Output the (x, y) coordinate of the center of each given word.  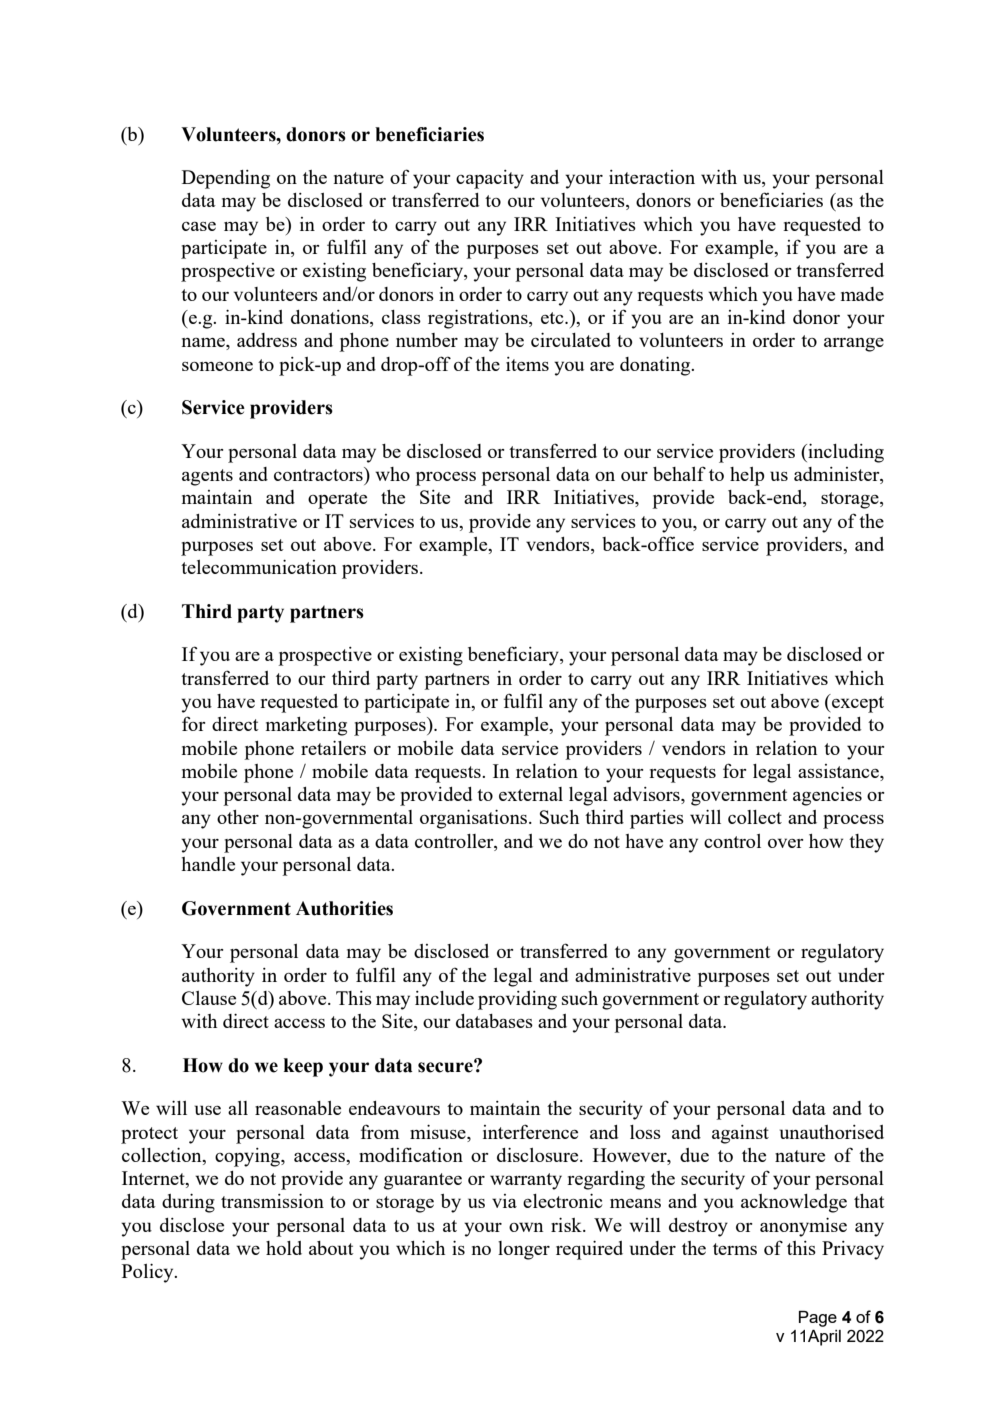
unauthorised (832, 1132)
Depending (226, 179)
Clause (209, 998)
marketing (306, 726)
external (531, 794)
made (862, 294)
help (747, 476)
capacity (490, 179)
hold (284, 1248)
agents (207, 477)
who (392, 474)
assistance (839, 772)
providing (517, 1000)
